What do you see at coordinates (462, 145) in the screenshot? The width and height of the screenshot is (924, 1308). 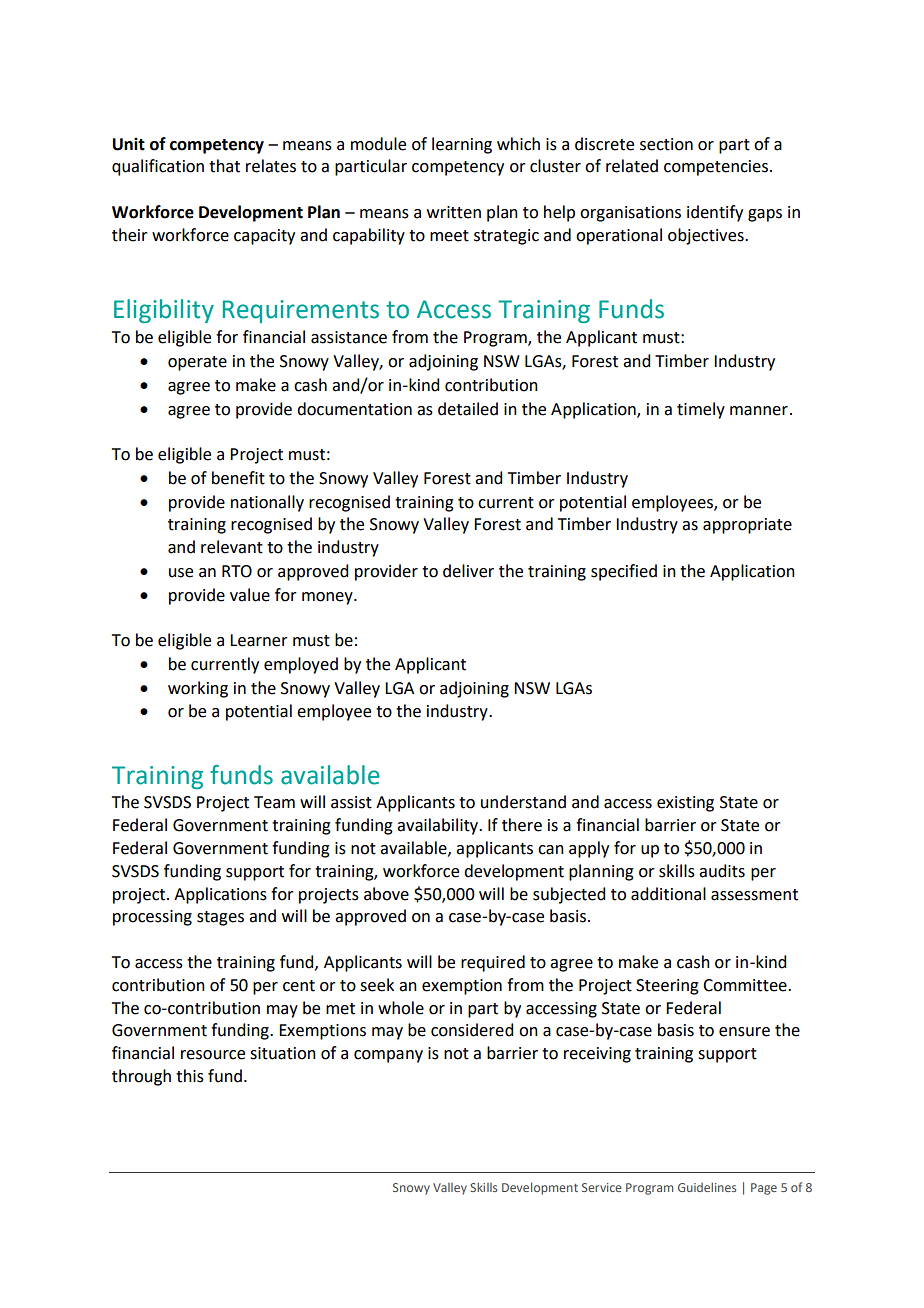 I see `learning` at bounding box center [462, 145].
